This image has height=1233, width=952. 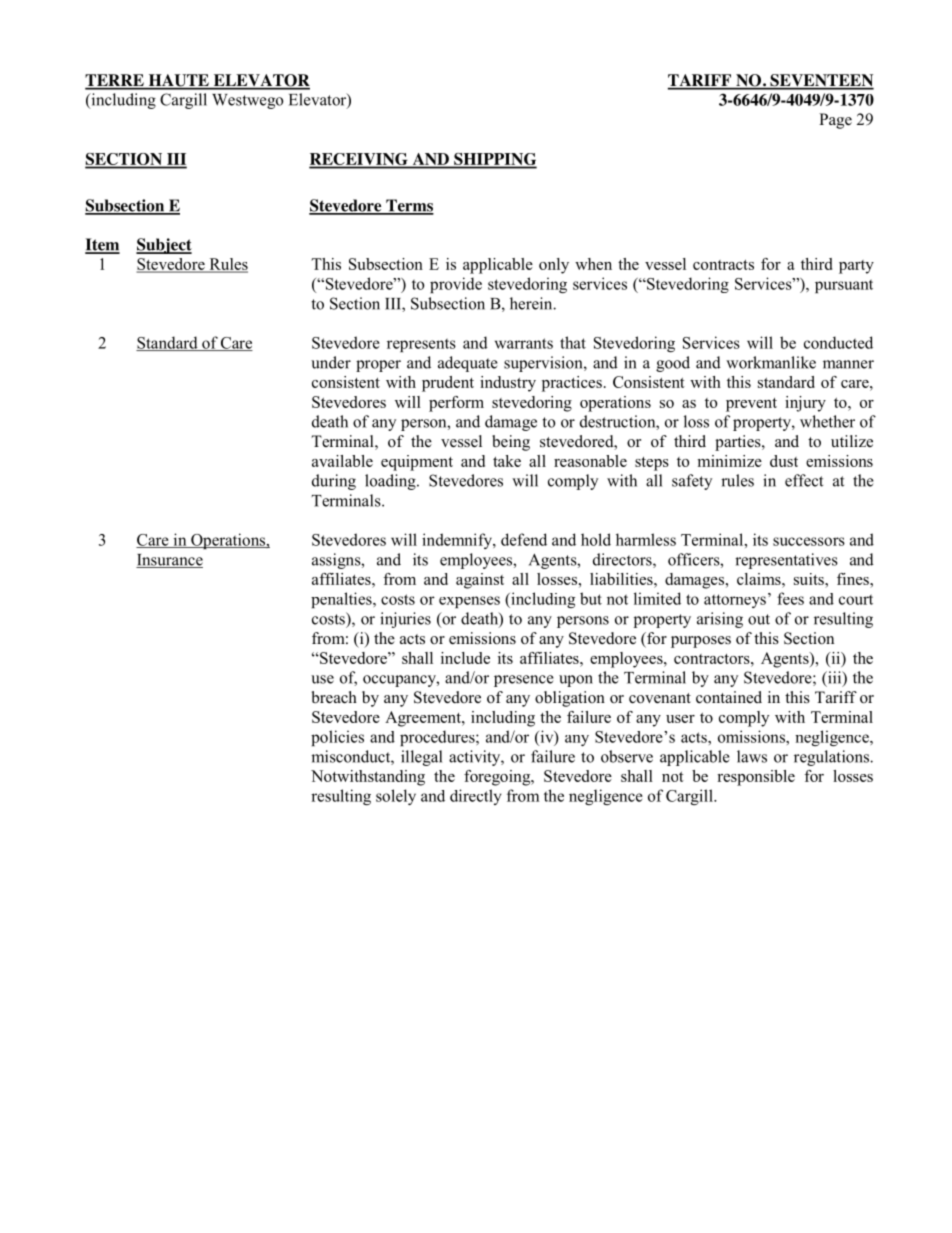 What do you see at coordinates (821, 81) in the image?
I see `SEVENTEEN` at bounding box center [821, 81].
